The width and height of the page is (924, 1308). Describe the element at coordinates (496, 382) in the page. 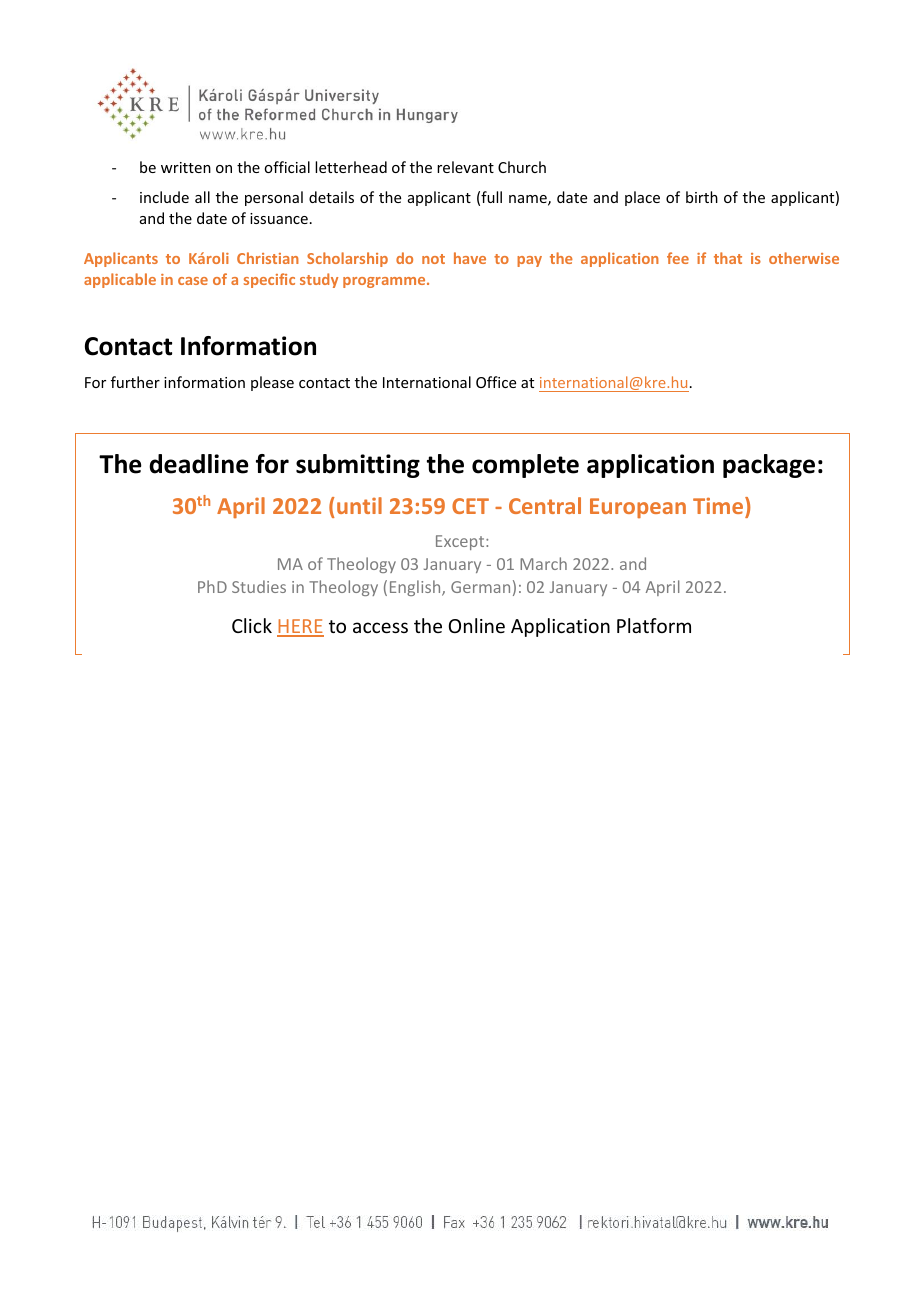

I see `Office` at that location.
